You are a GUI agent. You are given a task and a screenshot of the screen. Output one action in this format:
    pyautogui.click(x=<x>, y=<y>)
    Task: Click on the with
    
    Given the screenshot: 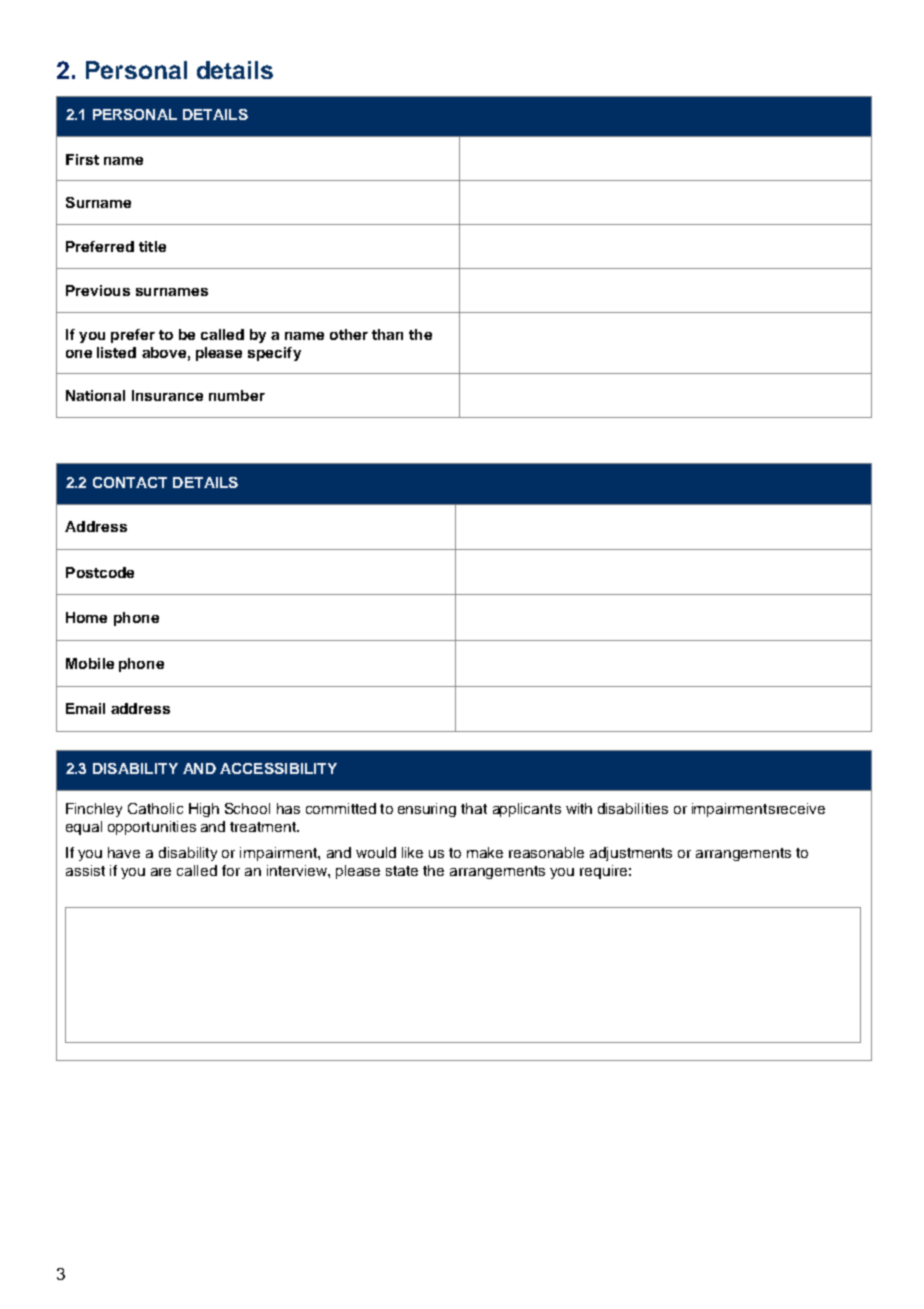 What is the action you would take?
    pyautogui.click(x=579, y=808)
